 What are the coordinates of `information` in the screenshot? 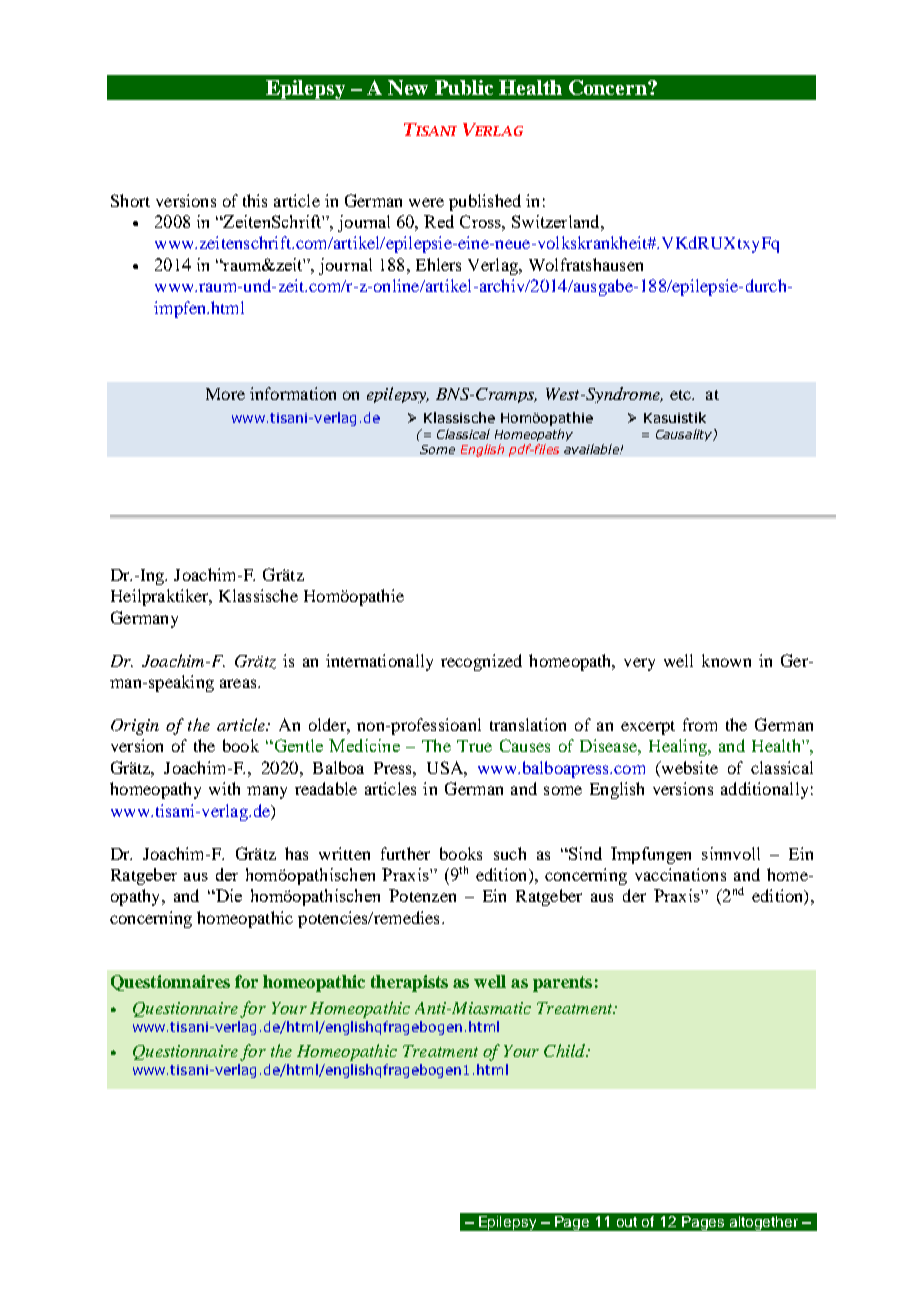 It's located at (293, 393).
